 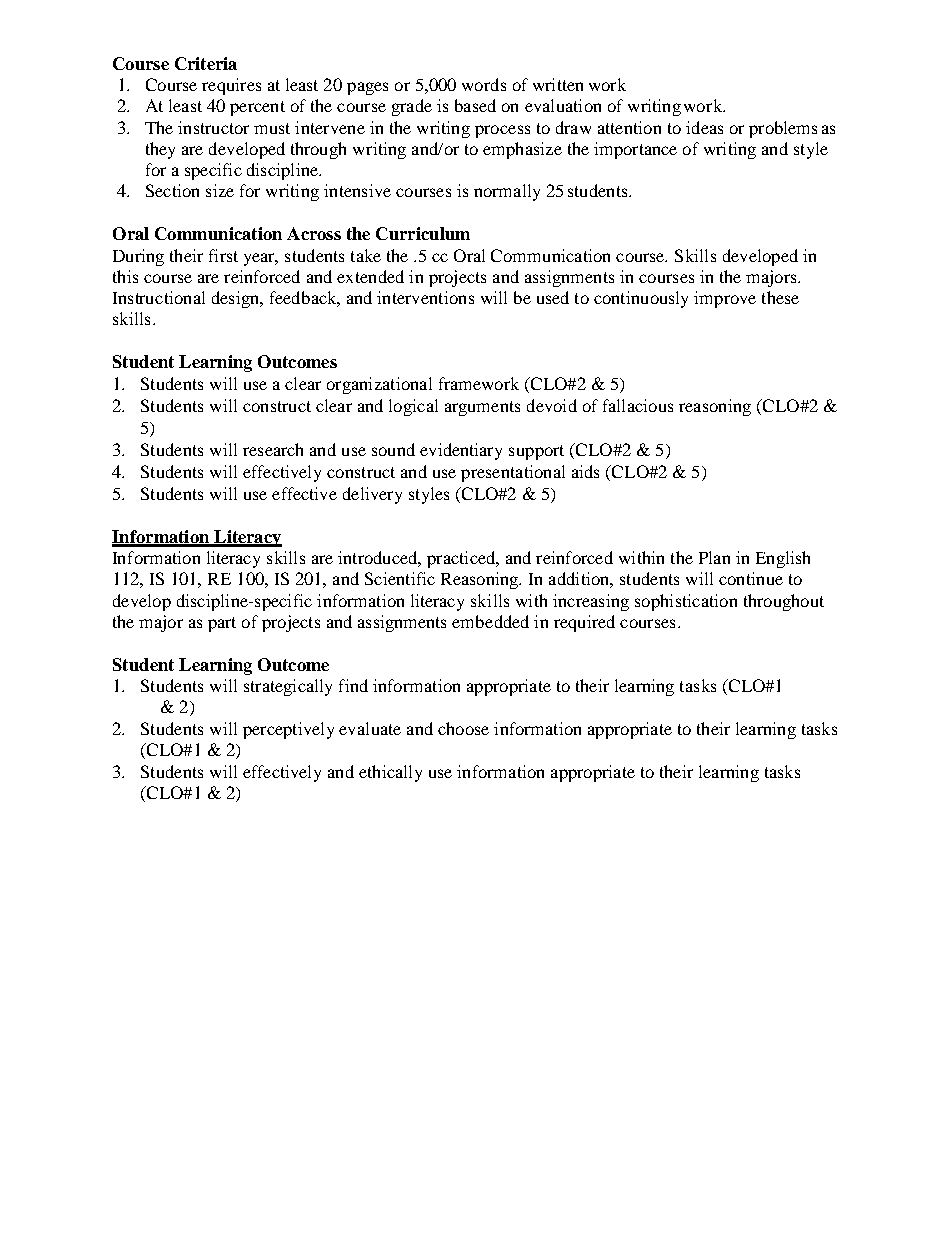 What do you see at coordinates (638, 405) in the page?
I see `fallacious` at bounding box center [638, 405].
